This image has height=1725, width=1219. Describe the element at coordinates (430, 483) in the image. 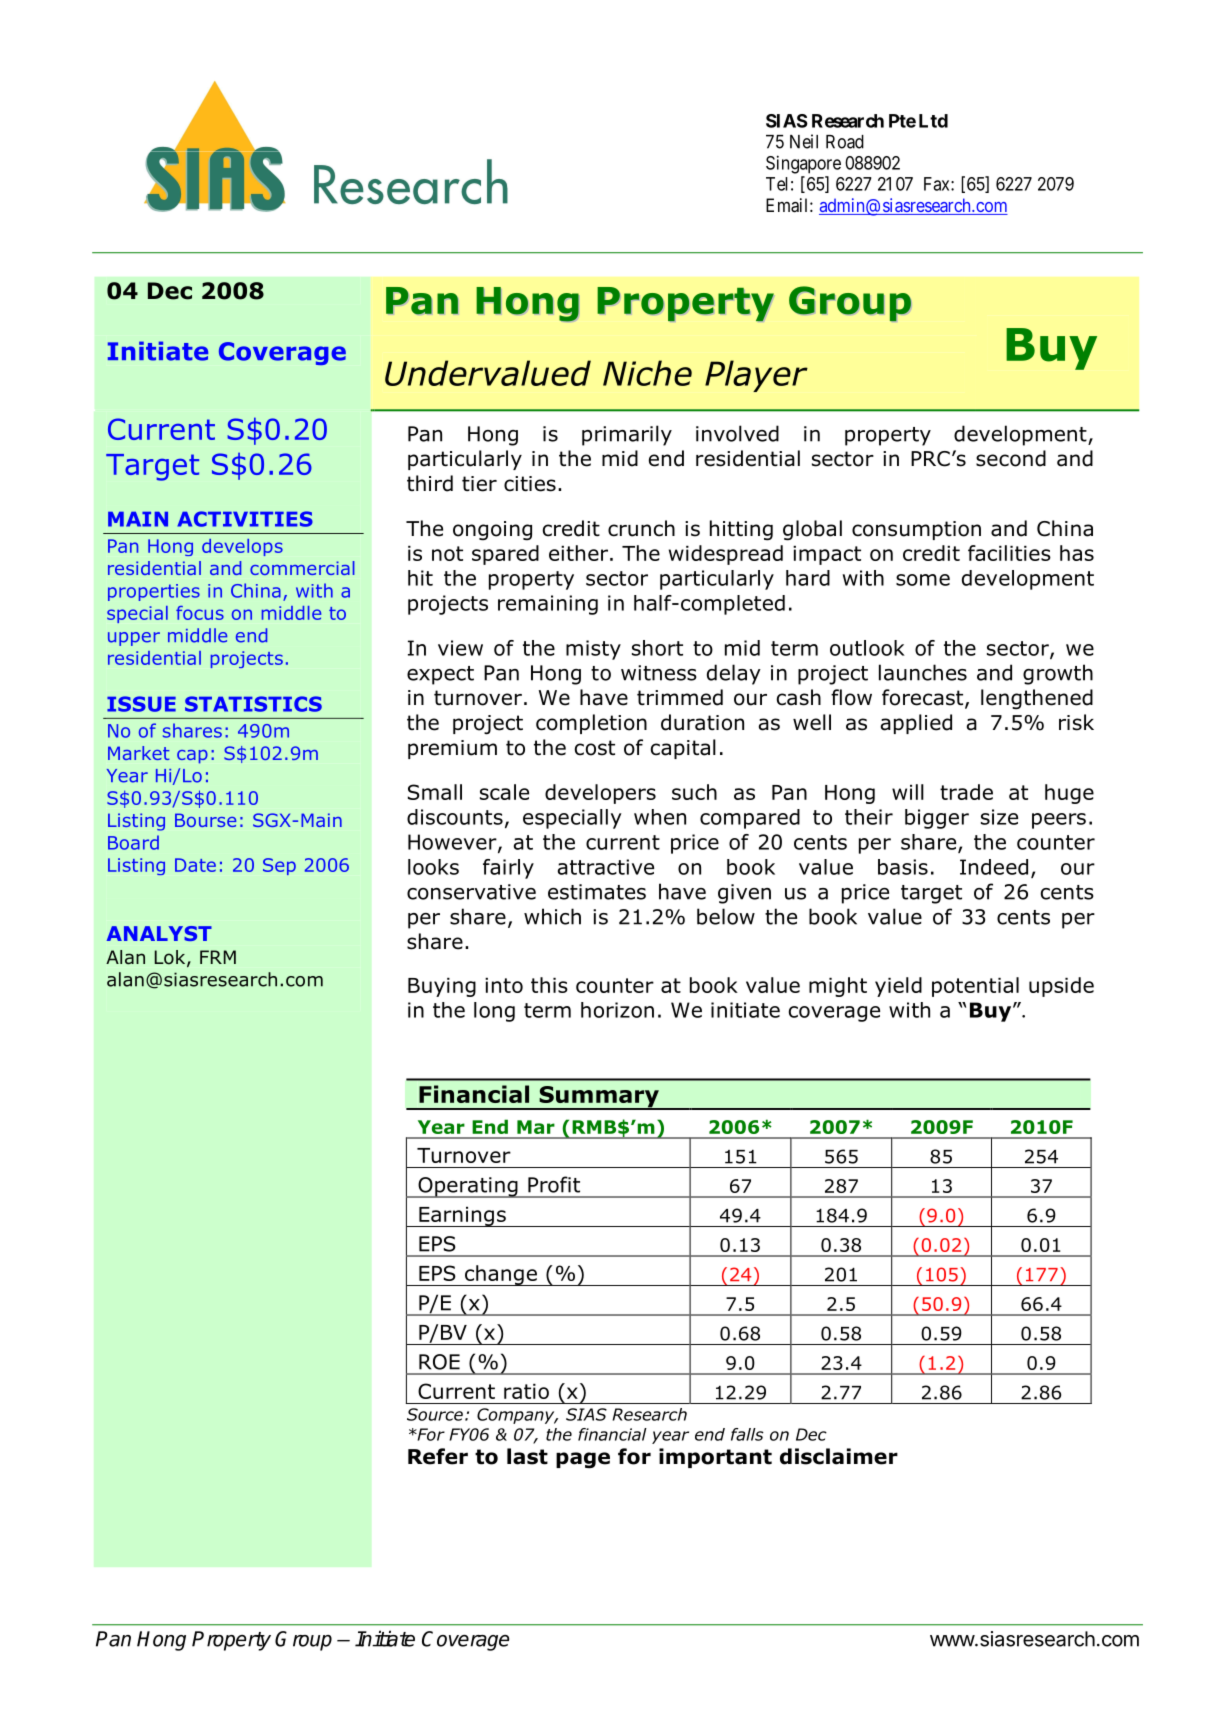

I see `third` at that location.
